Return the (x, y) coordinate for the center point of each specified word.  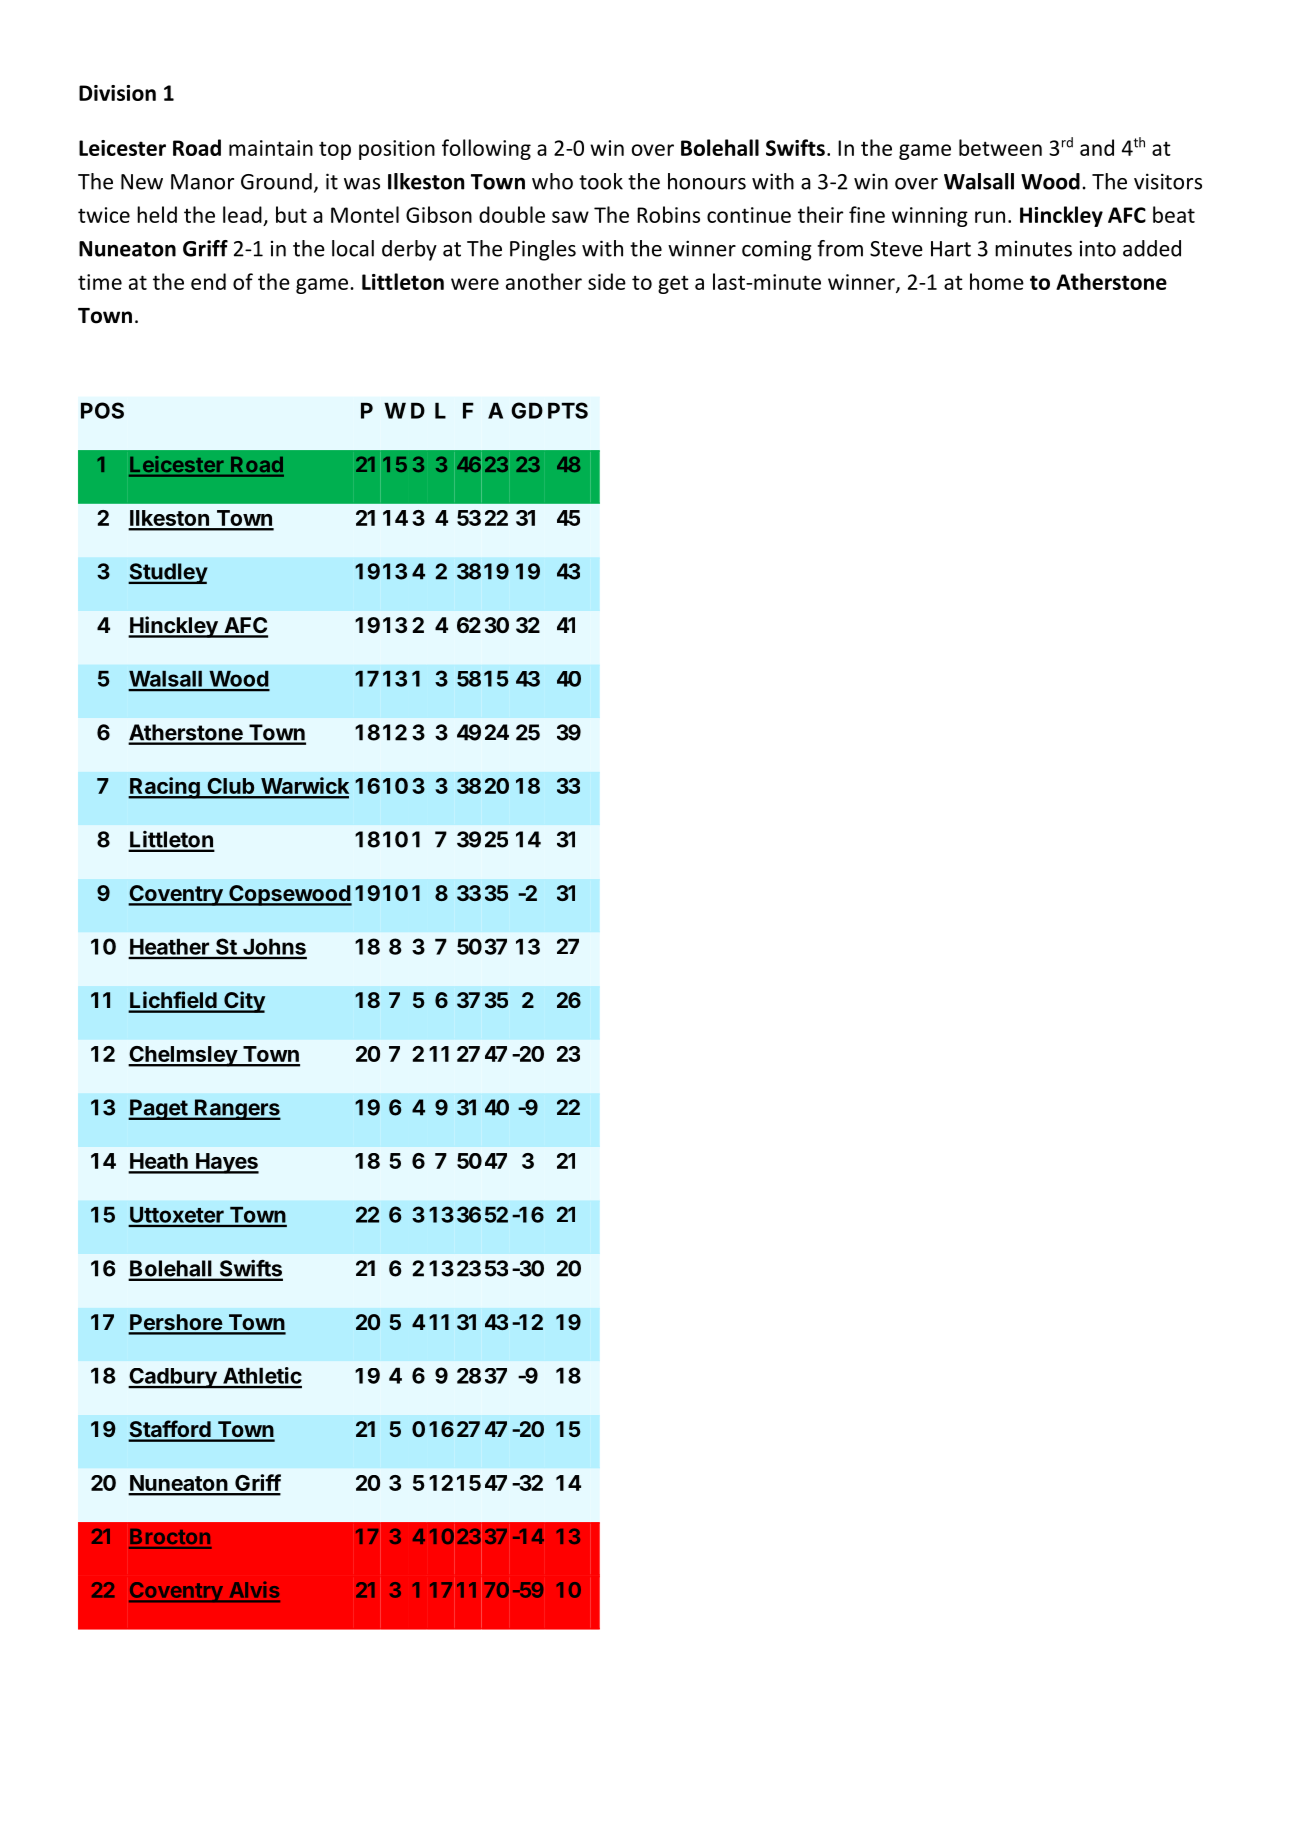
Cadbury (173, 1378)
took (601, 181)
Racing (165, 788)
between (1000, 147)
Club (230, 787)
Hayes (226, 1163)
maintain (271, 148)
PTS (568, 410)
